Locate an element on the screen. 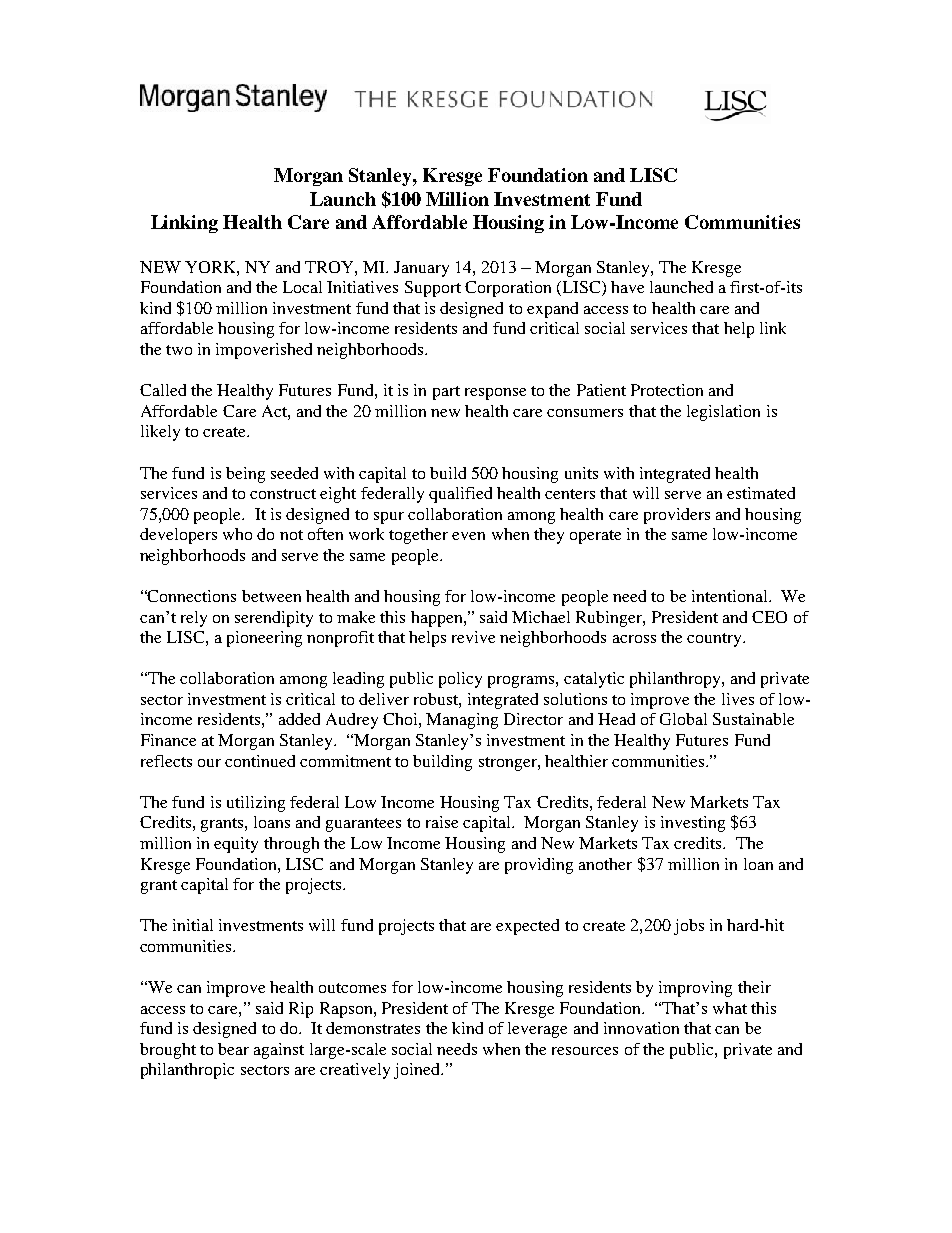 The width and height of the screenshot is (952, 1233). investing is located at coordinates (693, 824).
